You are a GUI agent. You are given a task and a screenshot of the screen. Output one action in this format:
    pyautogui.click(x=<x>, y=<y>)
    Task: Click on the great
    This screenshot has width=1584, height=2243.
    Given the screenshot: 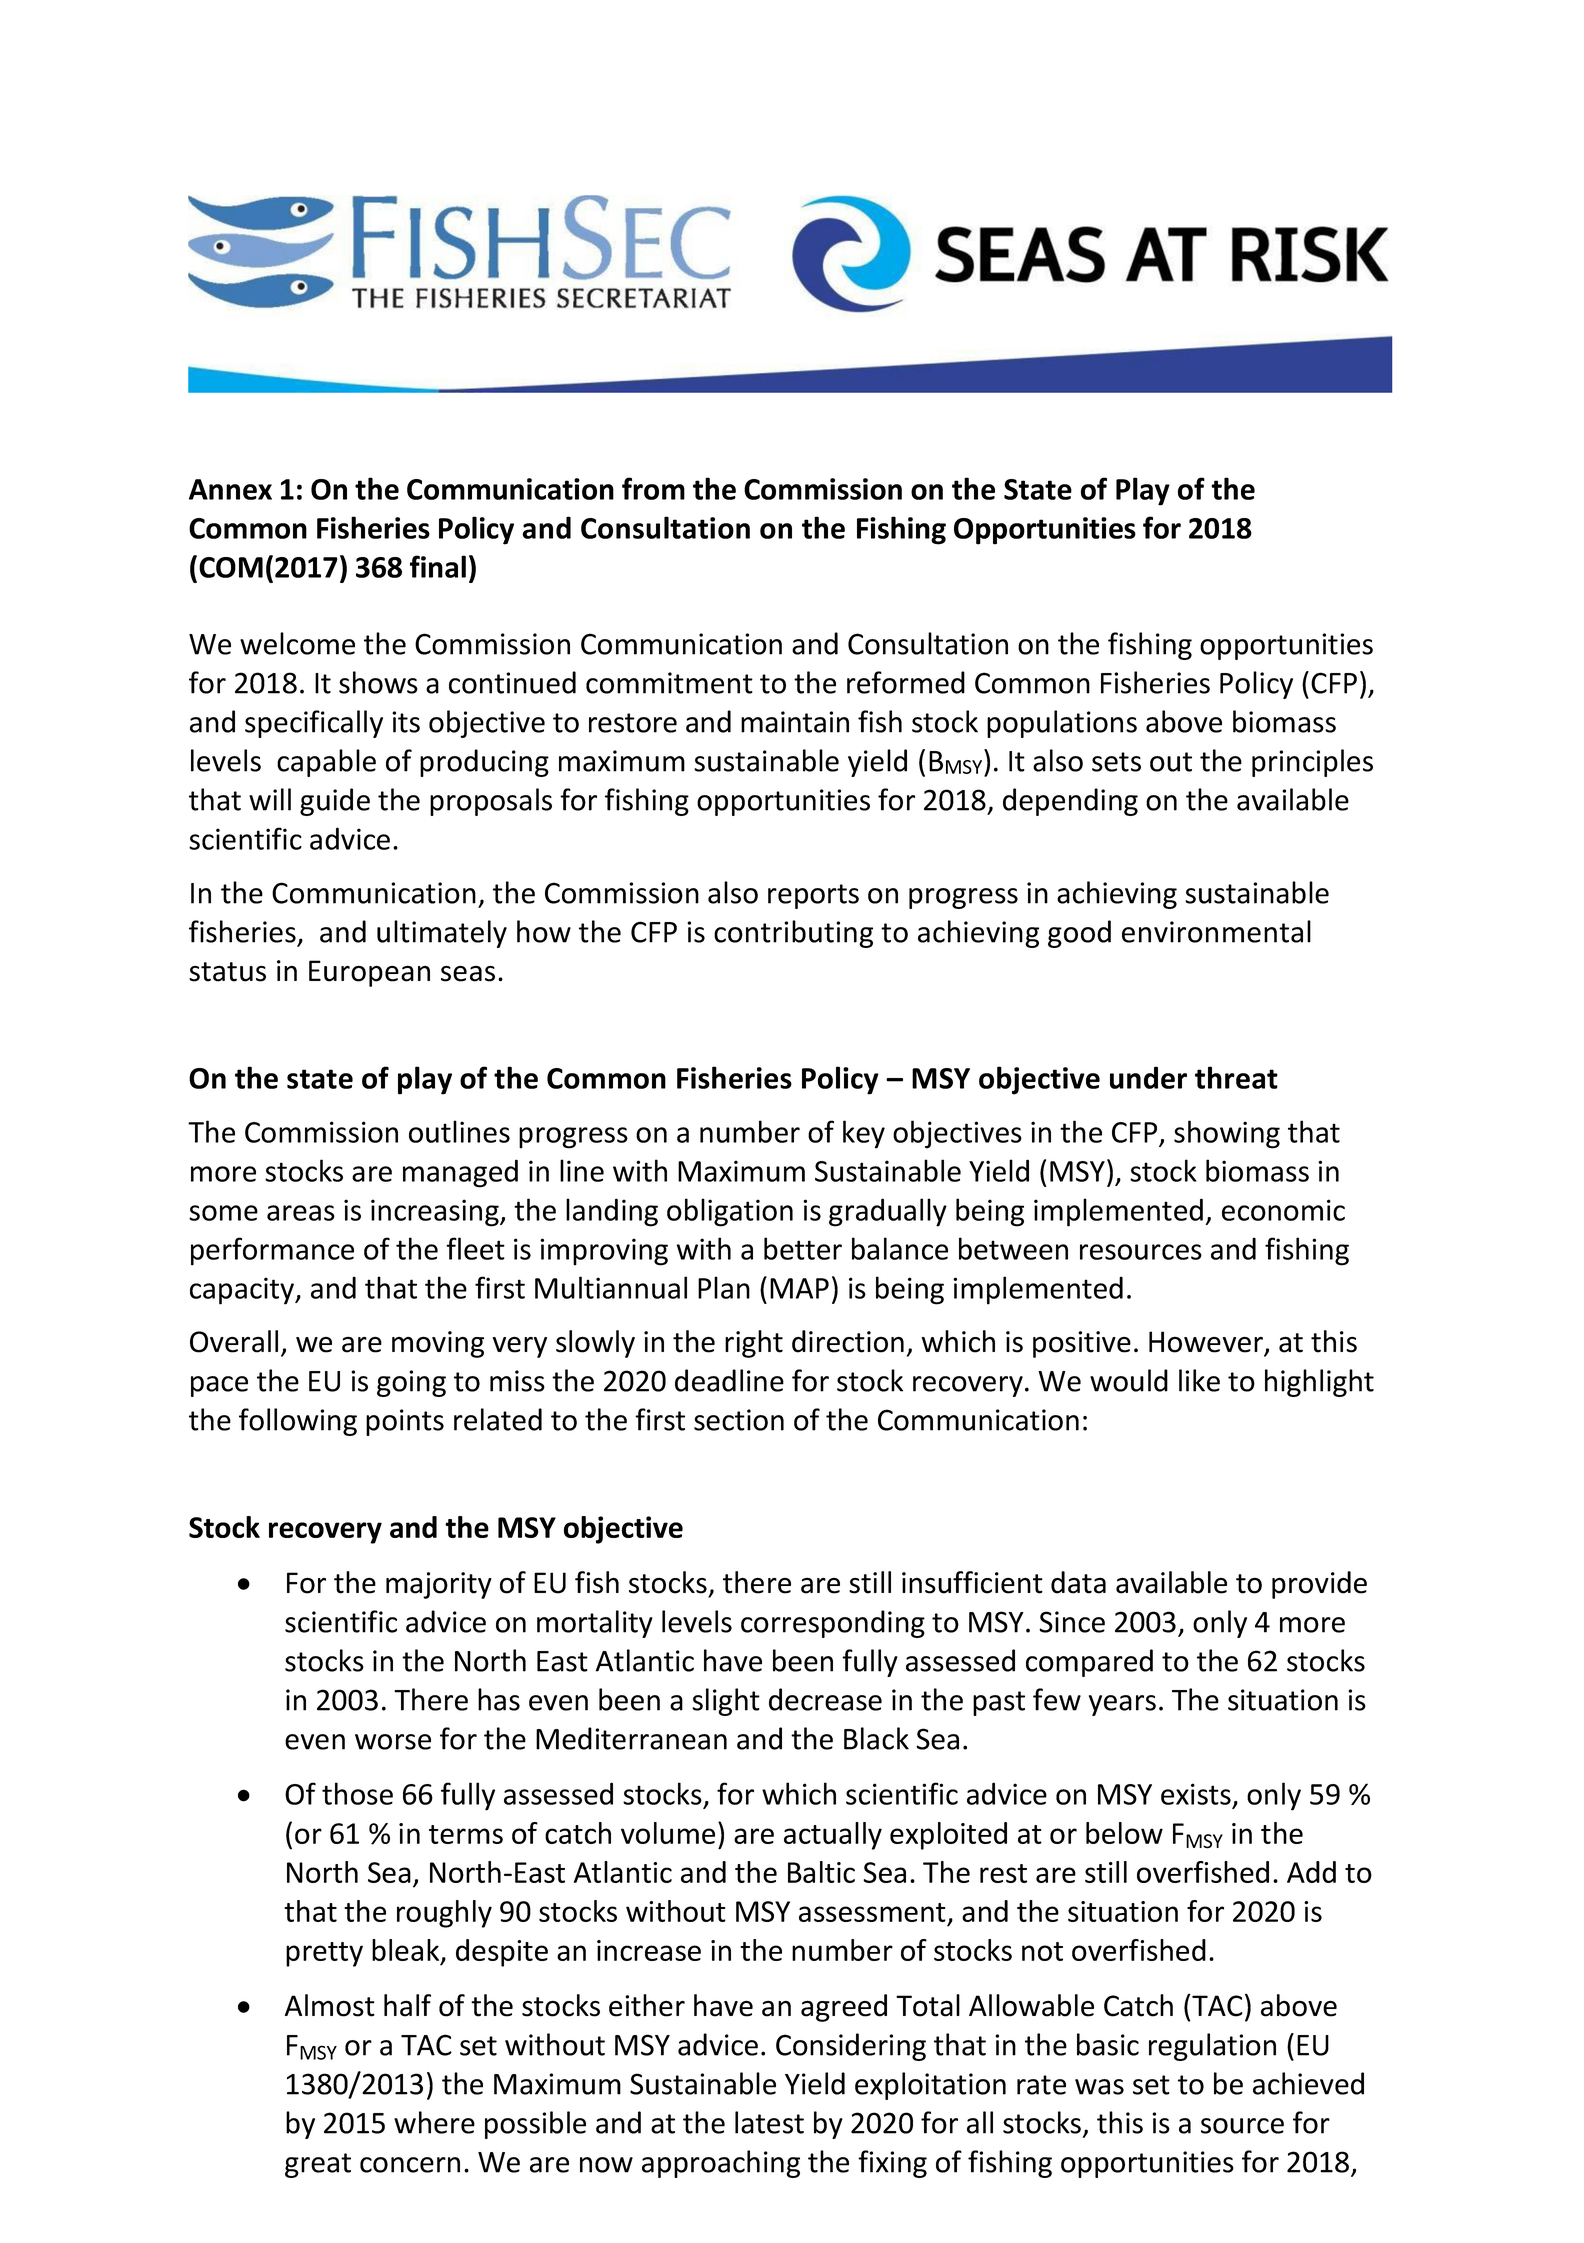 What is the action you would take?
    pyautogui.click(x=318, y=2165)
